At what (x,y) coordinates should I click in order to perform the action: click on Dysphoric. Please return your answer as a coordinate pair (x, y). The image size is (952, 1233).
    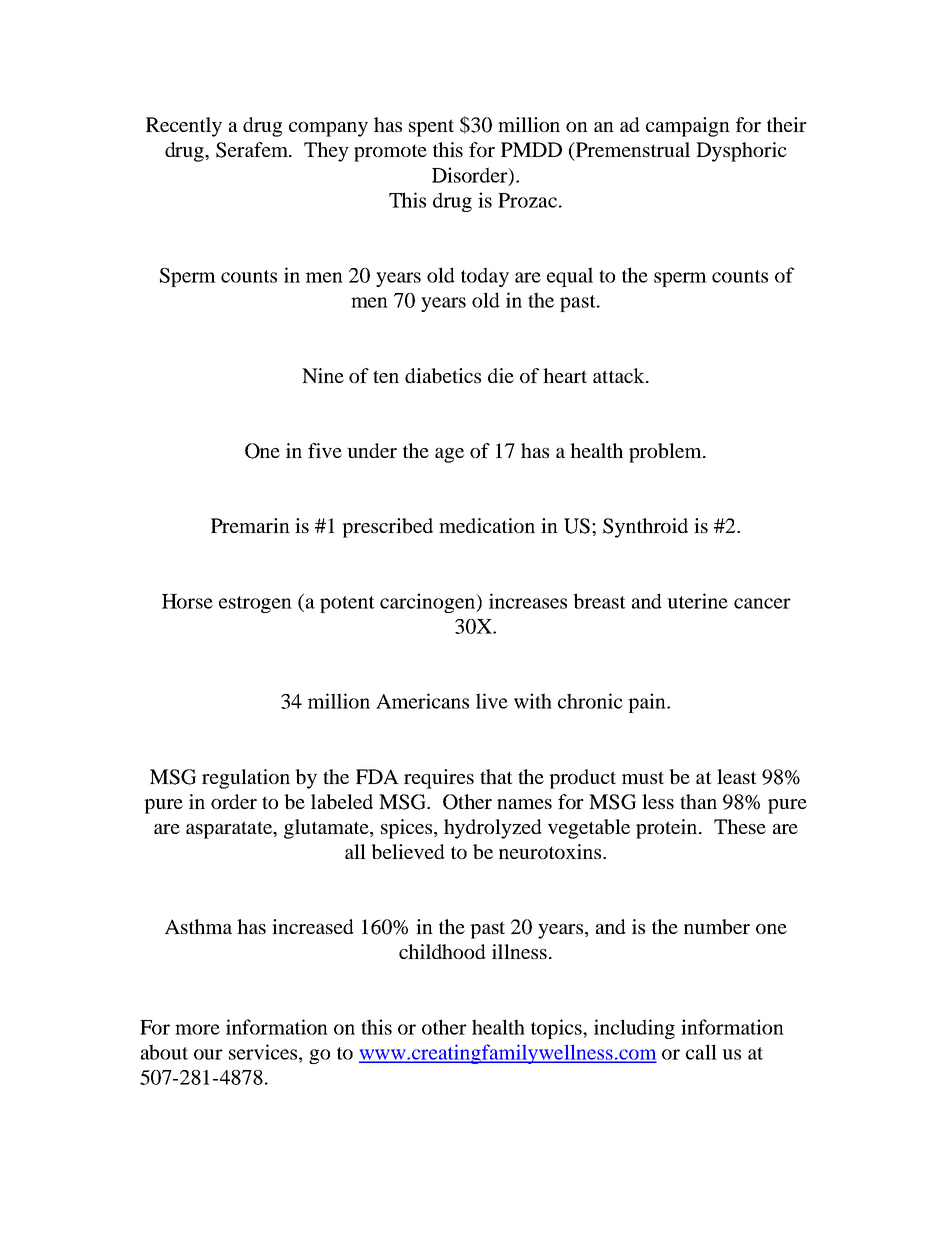
    Looking at the image, I should click on (741, 152).
